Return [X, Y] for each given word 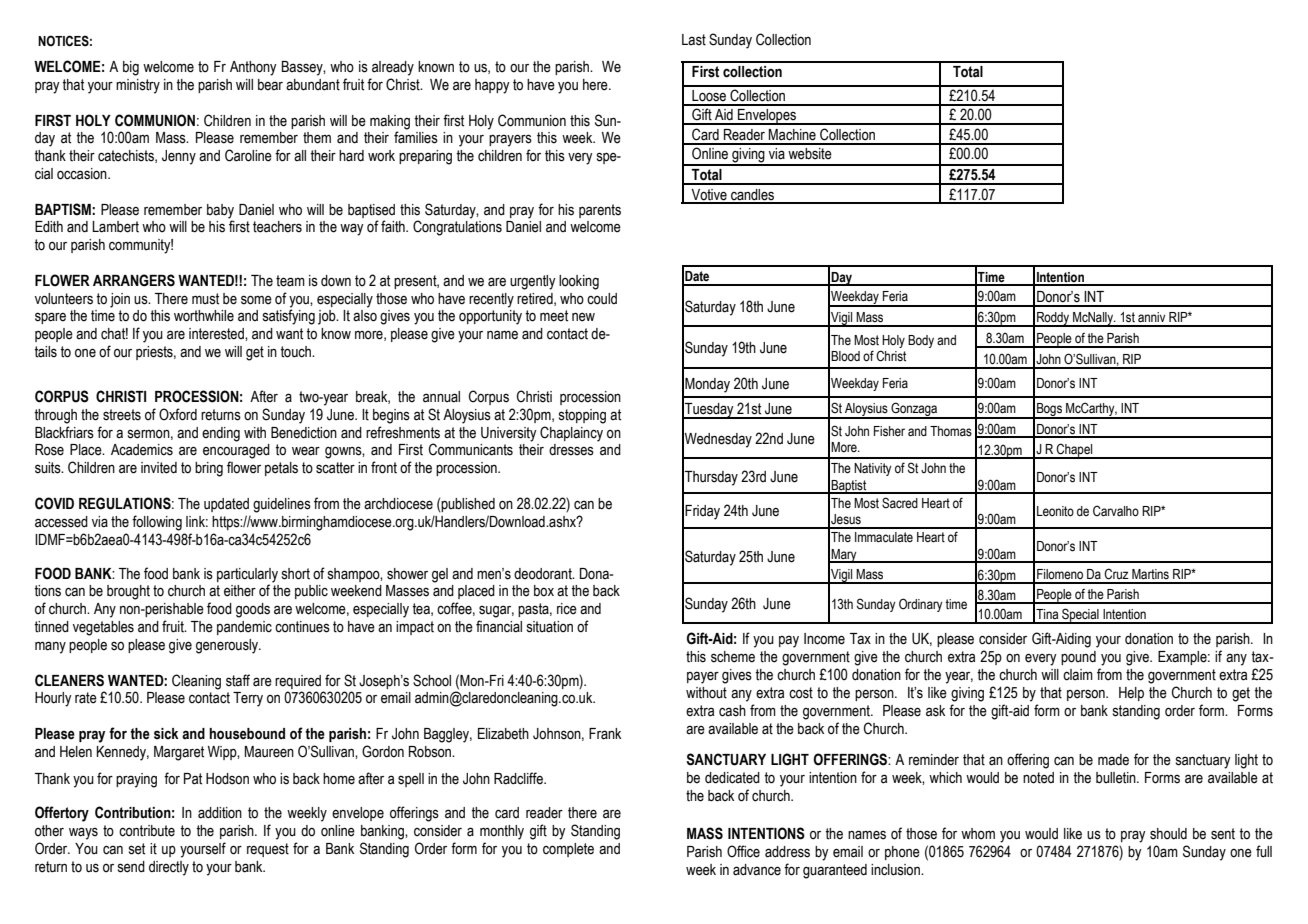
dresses [571, 450]
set [137, 849]
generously [228, 646]
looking [579, 282]
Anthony [253, 68]
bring [209, 469]
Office [743, 851]
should [1168, 834]
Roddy [1053, 319]
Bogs [1049, 411]
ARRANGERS [134, 280]
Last [694, 40]
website [810, 154]
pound [1078, 658]
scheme [733, 657]
